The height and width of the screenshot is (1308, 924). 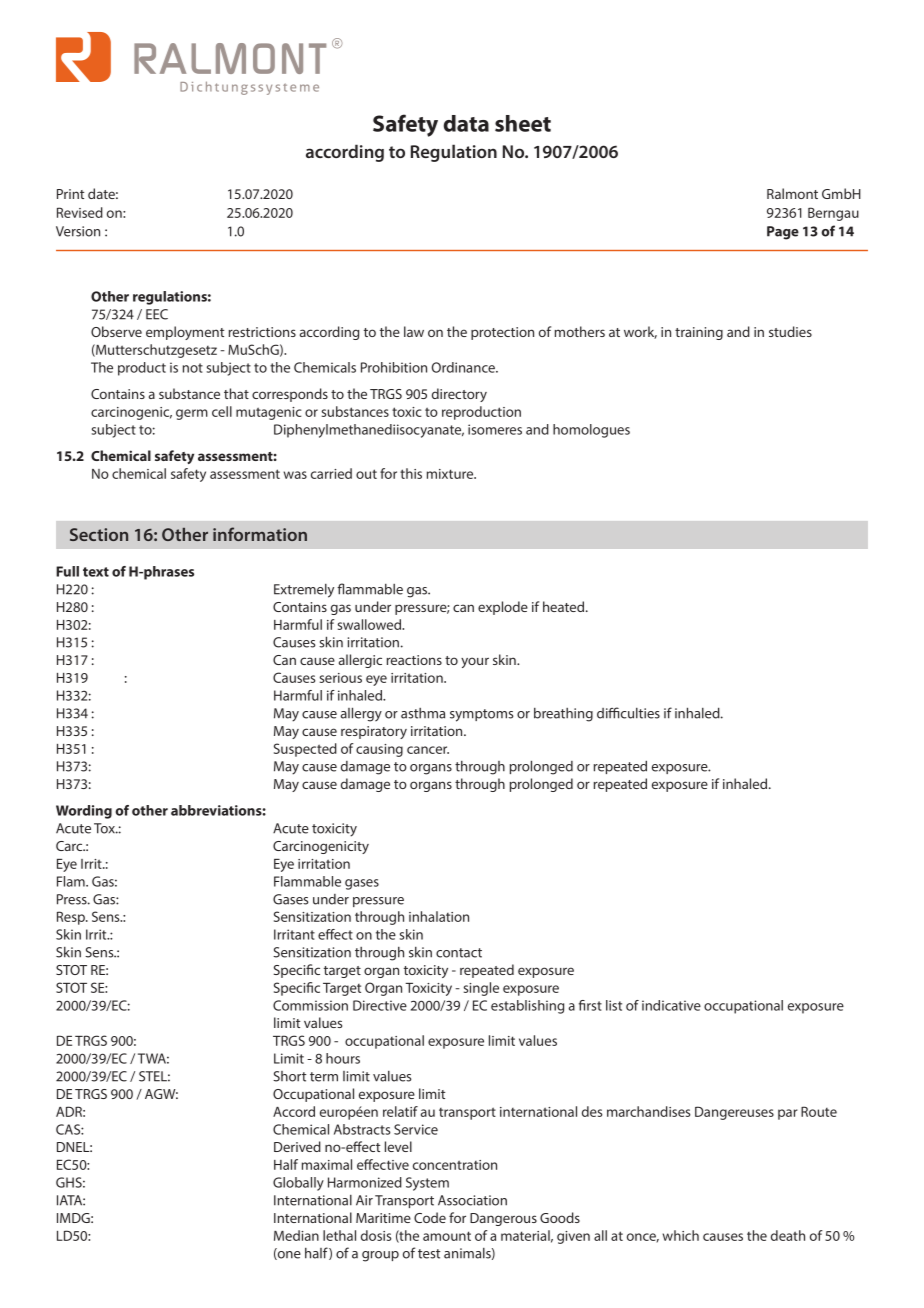 What do you see at coordinates (193, 368) in the screenshot?
I see `not` at bounding box center [193, 368].
